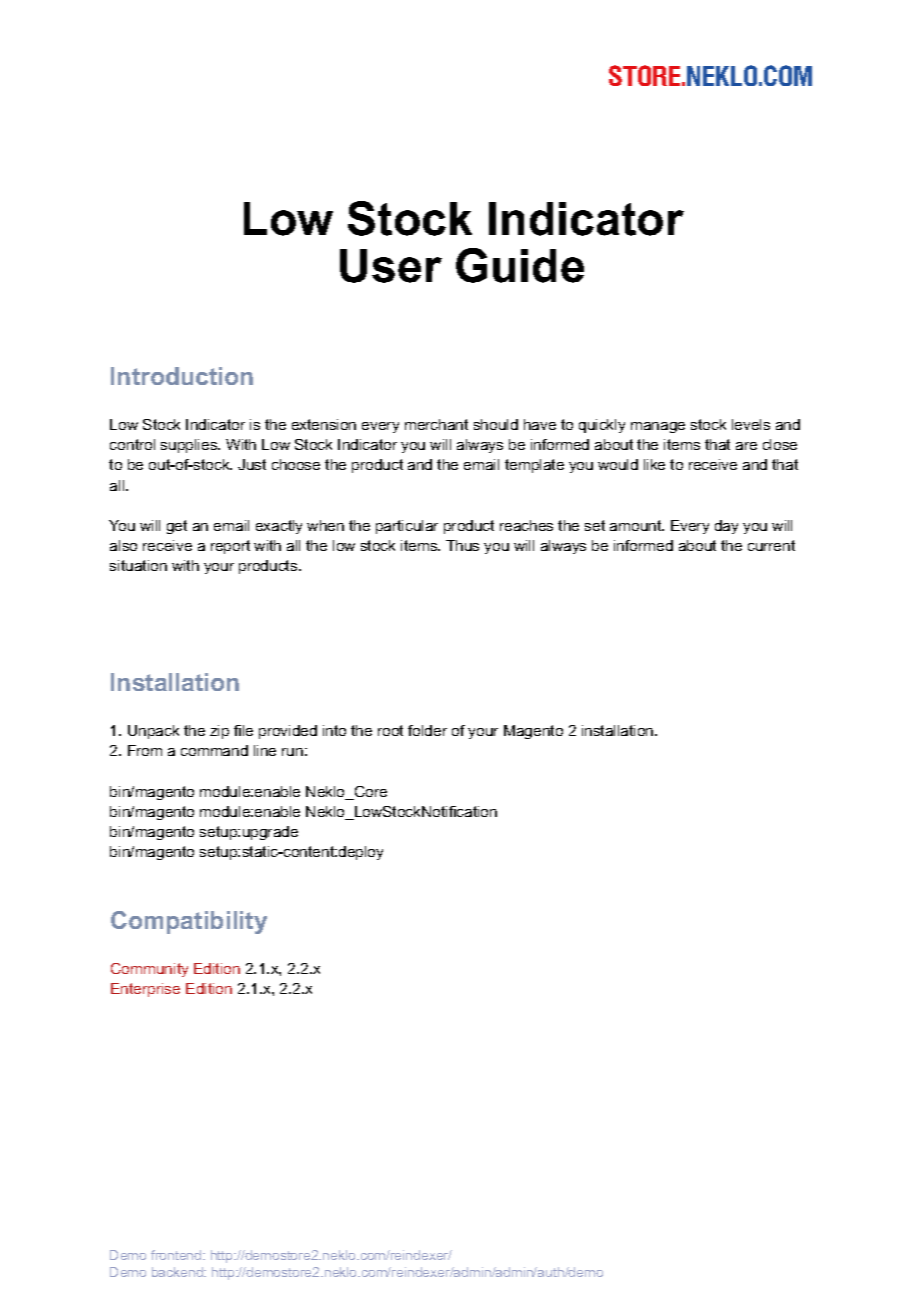 Image resolution: width=924 pixels, height=1308 pixels. What do you see at coordinates (177, 1255) in the screenshot?
I see `frontend` at bounding box center [177, 1255].
